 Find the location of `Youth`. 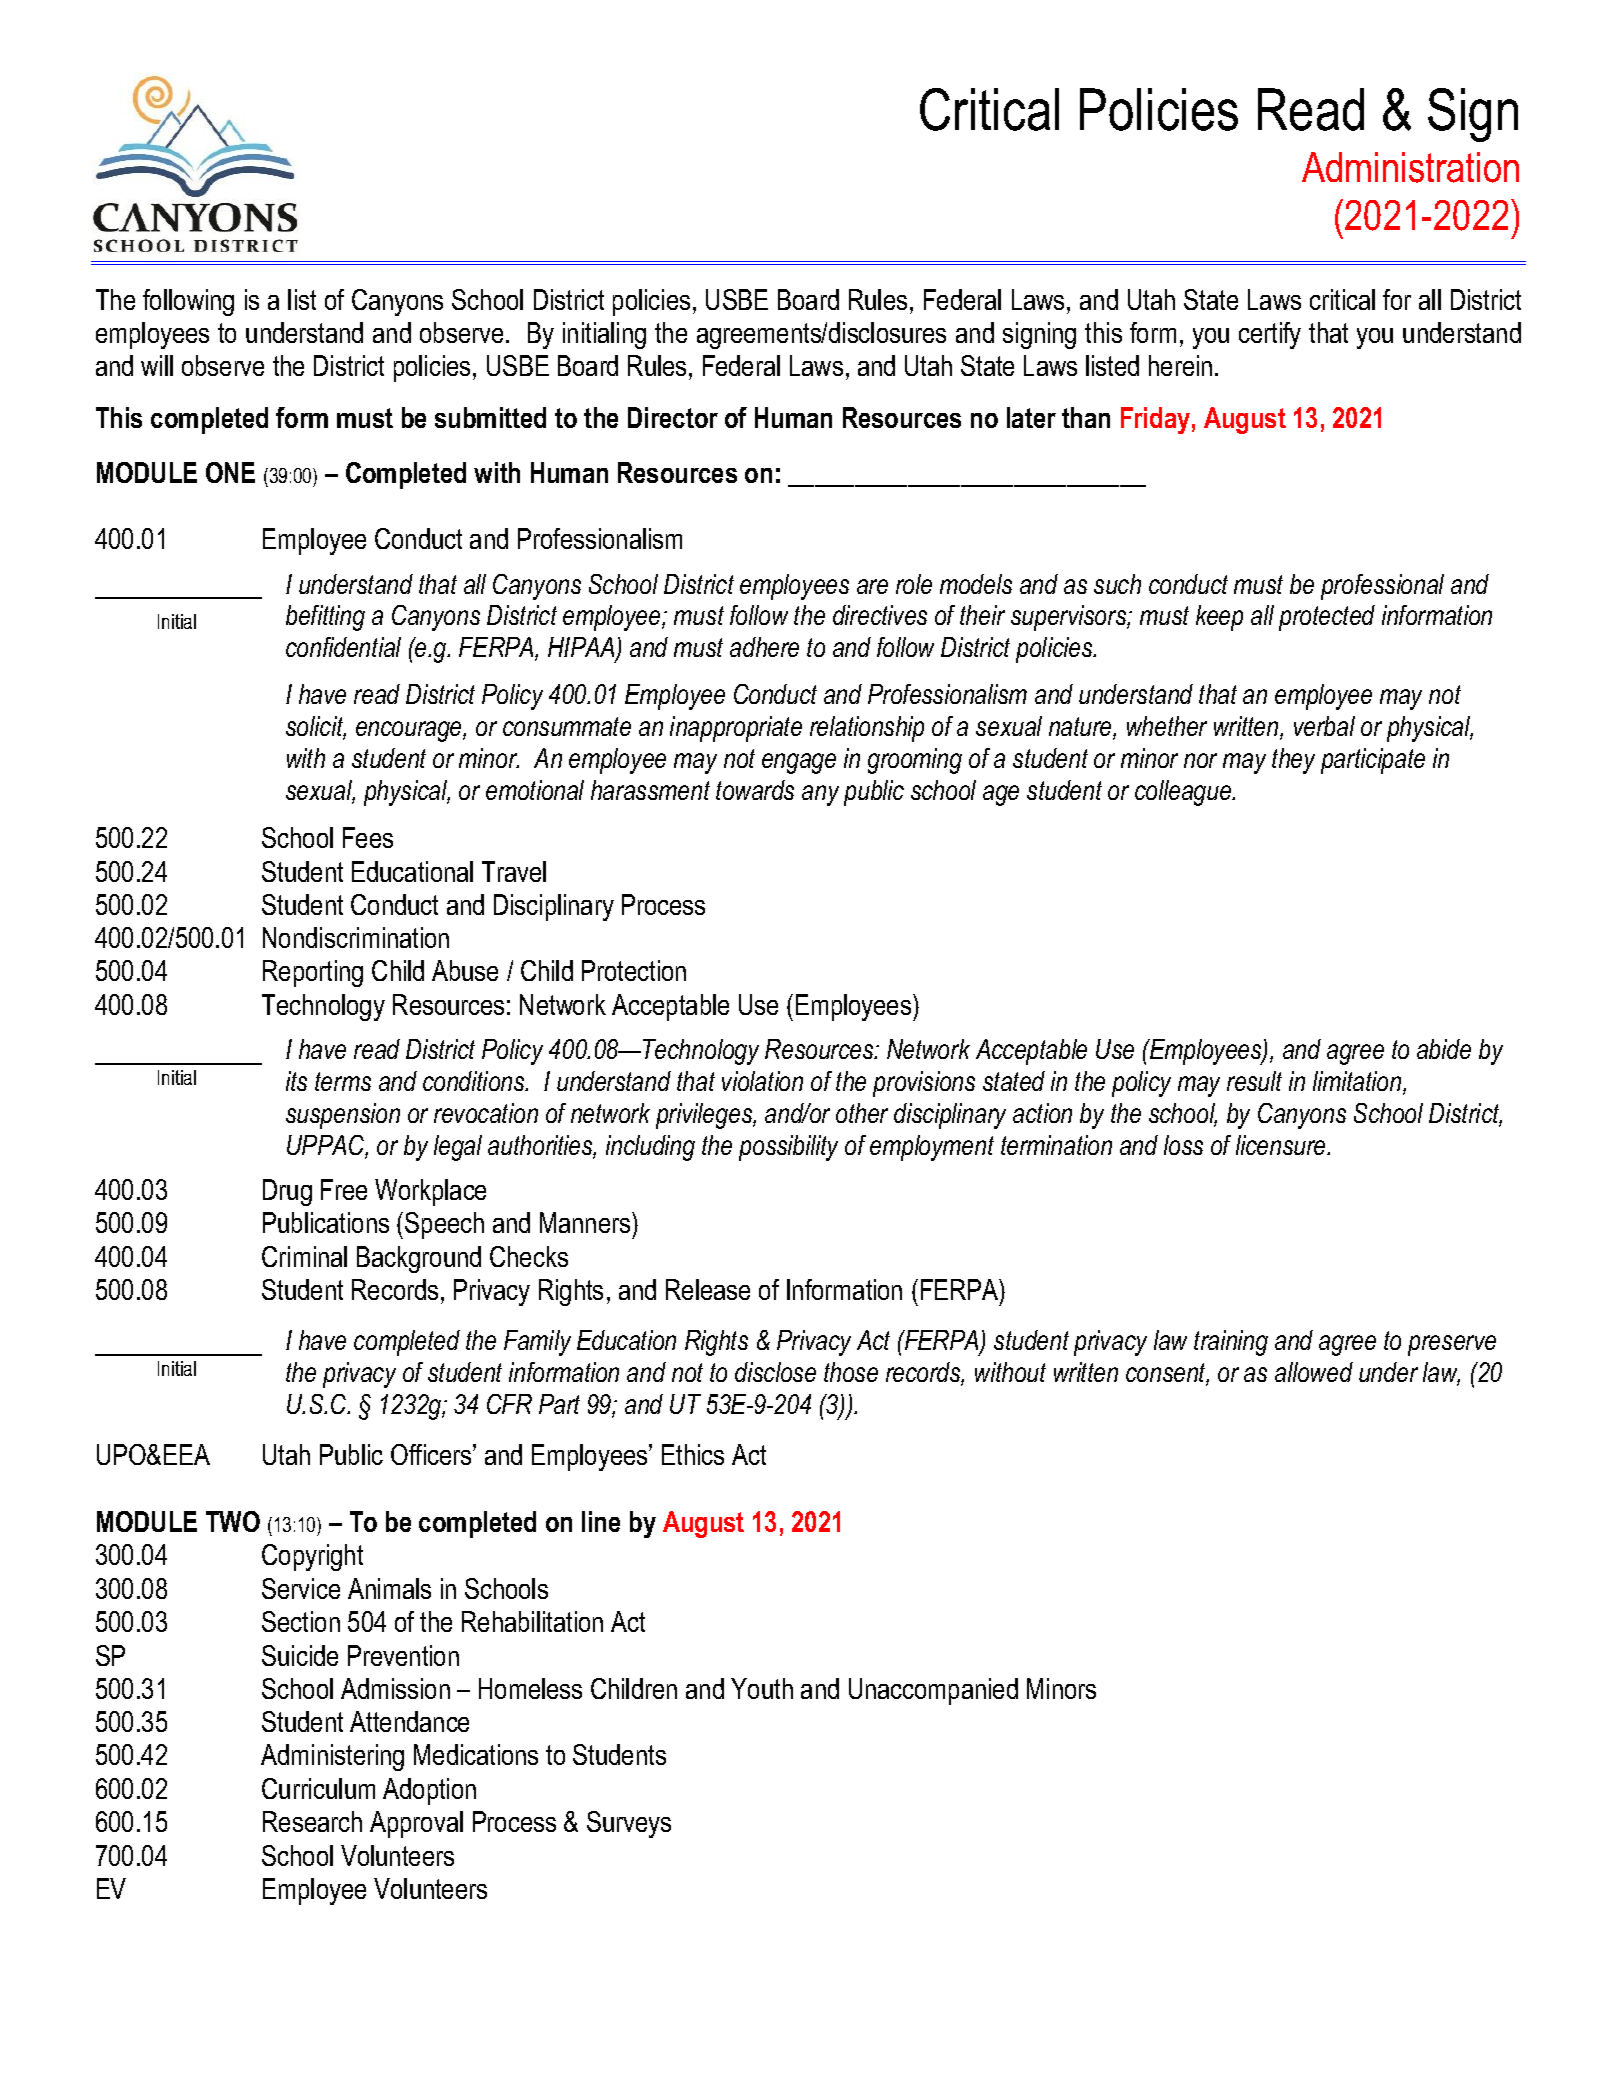

Youth is located at coordinates (762, 1688).
